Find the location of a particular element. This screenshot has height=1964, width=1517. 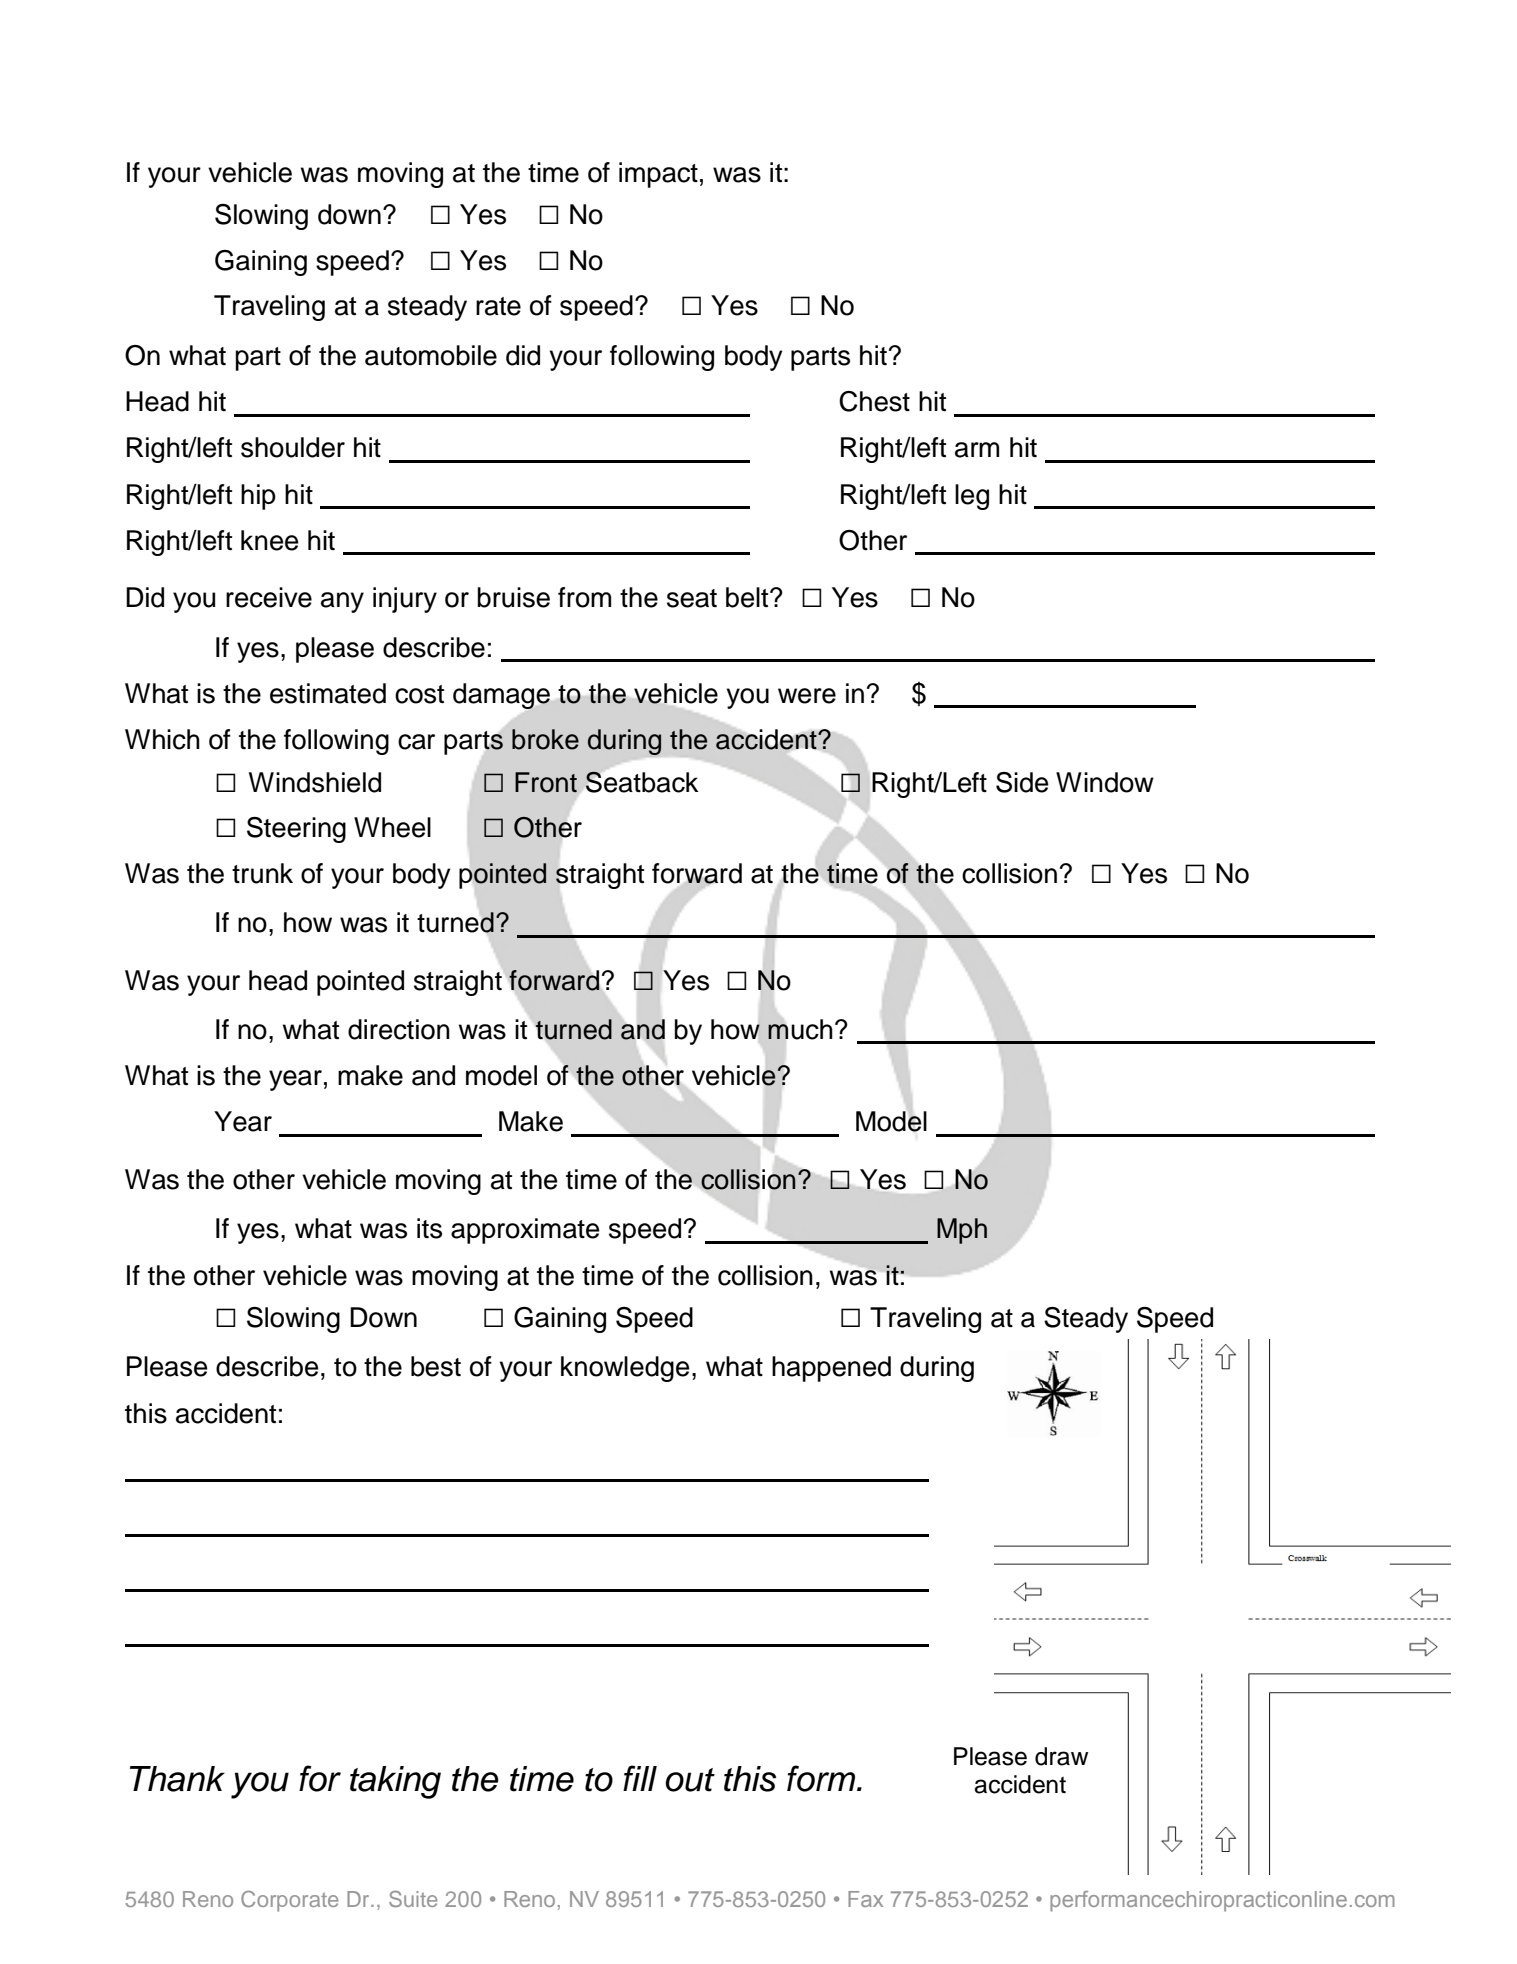

receive is located at coordinates (269, 597).
